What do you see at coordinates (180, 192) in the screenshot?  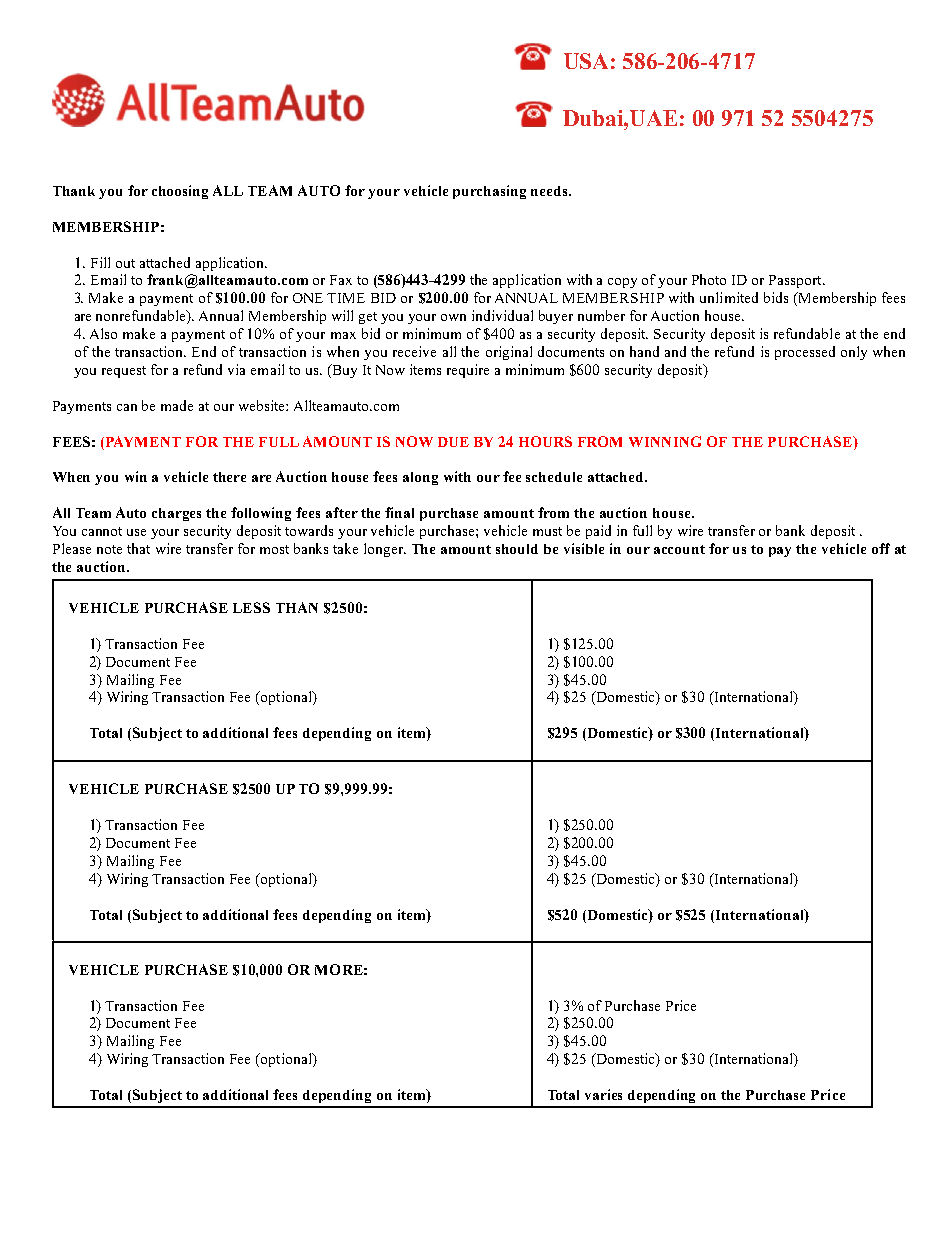 I see `choosing` at bounding box center [180, 192].
